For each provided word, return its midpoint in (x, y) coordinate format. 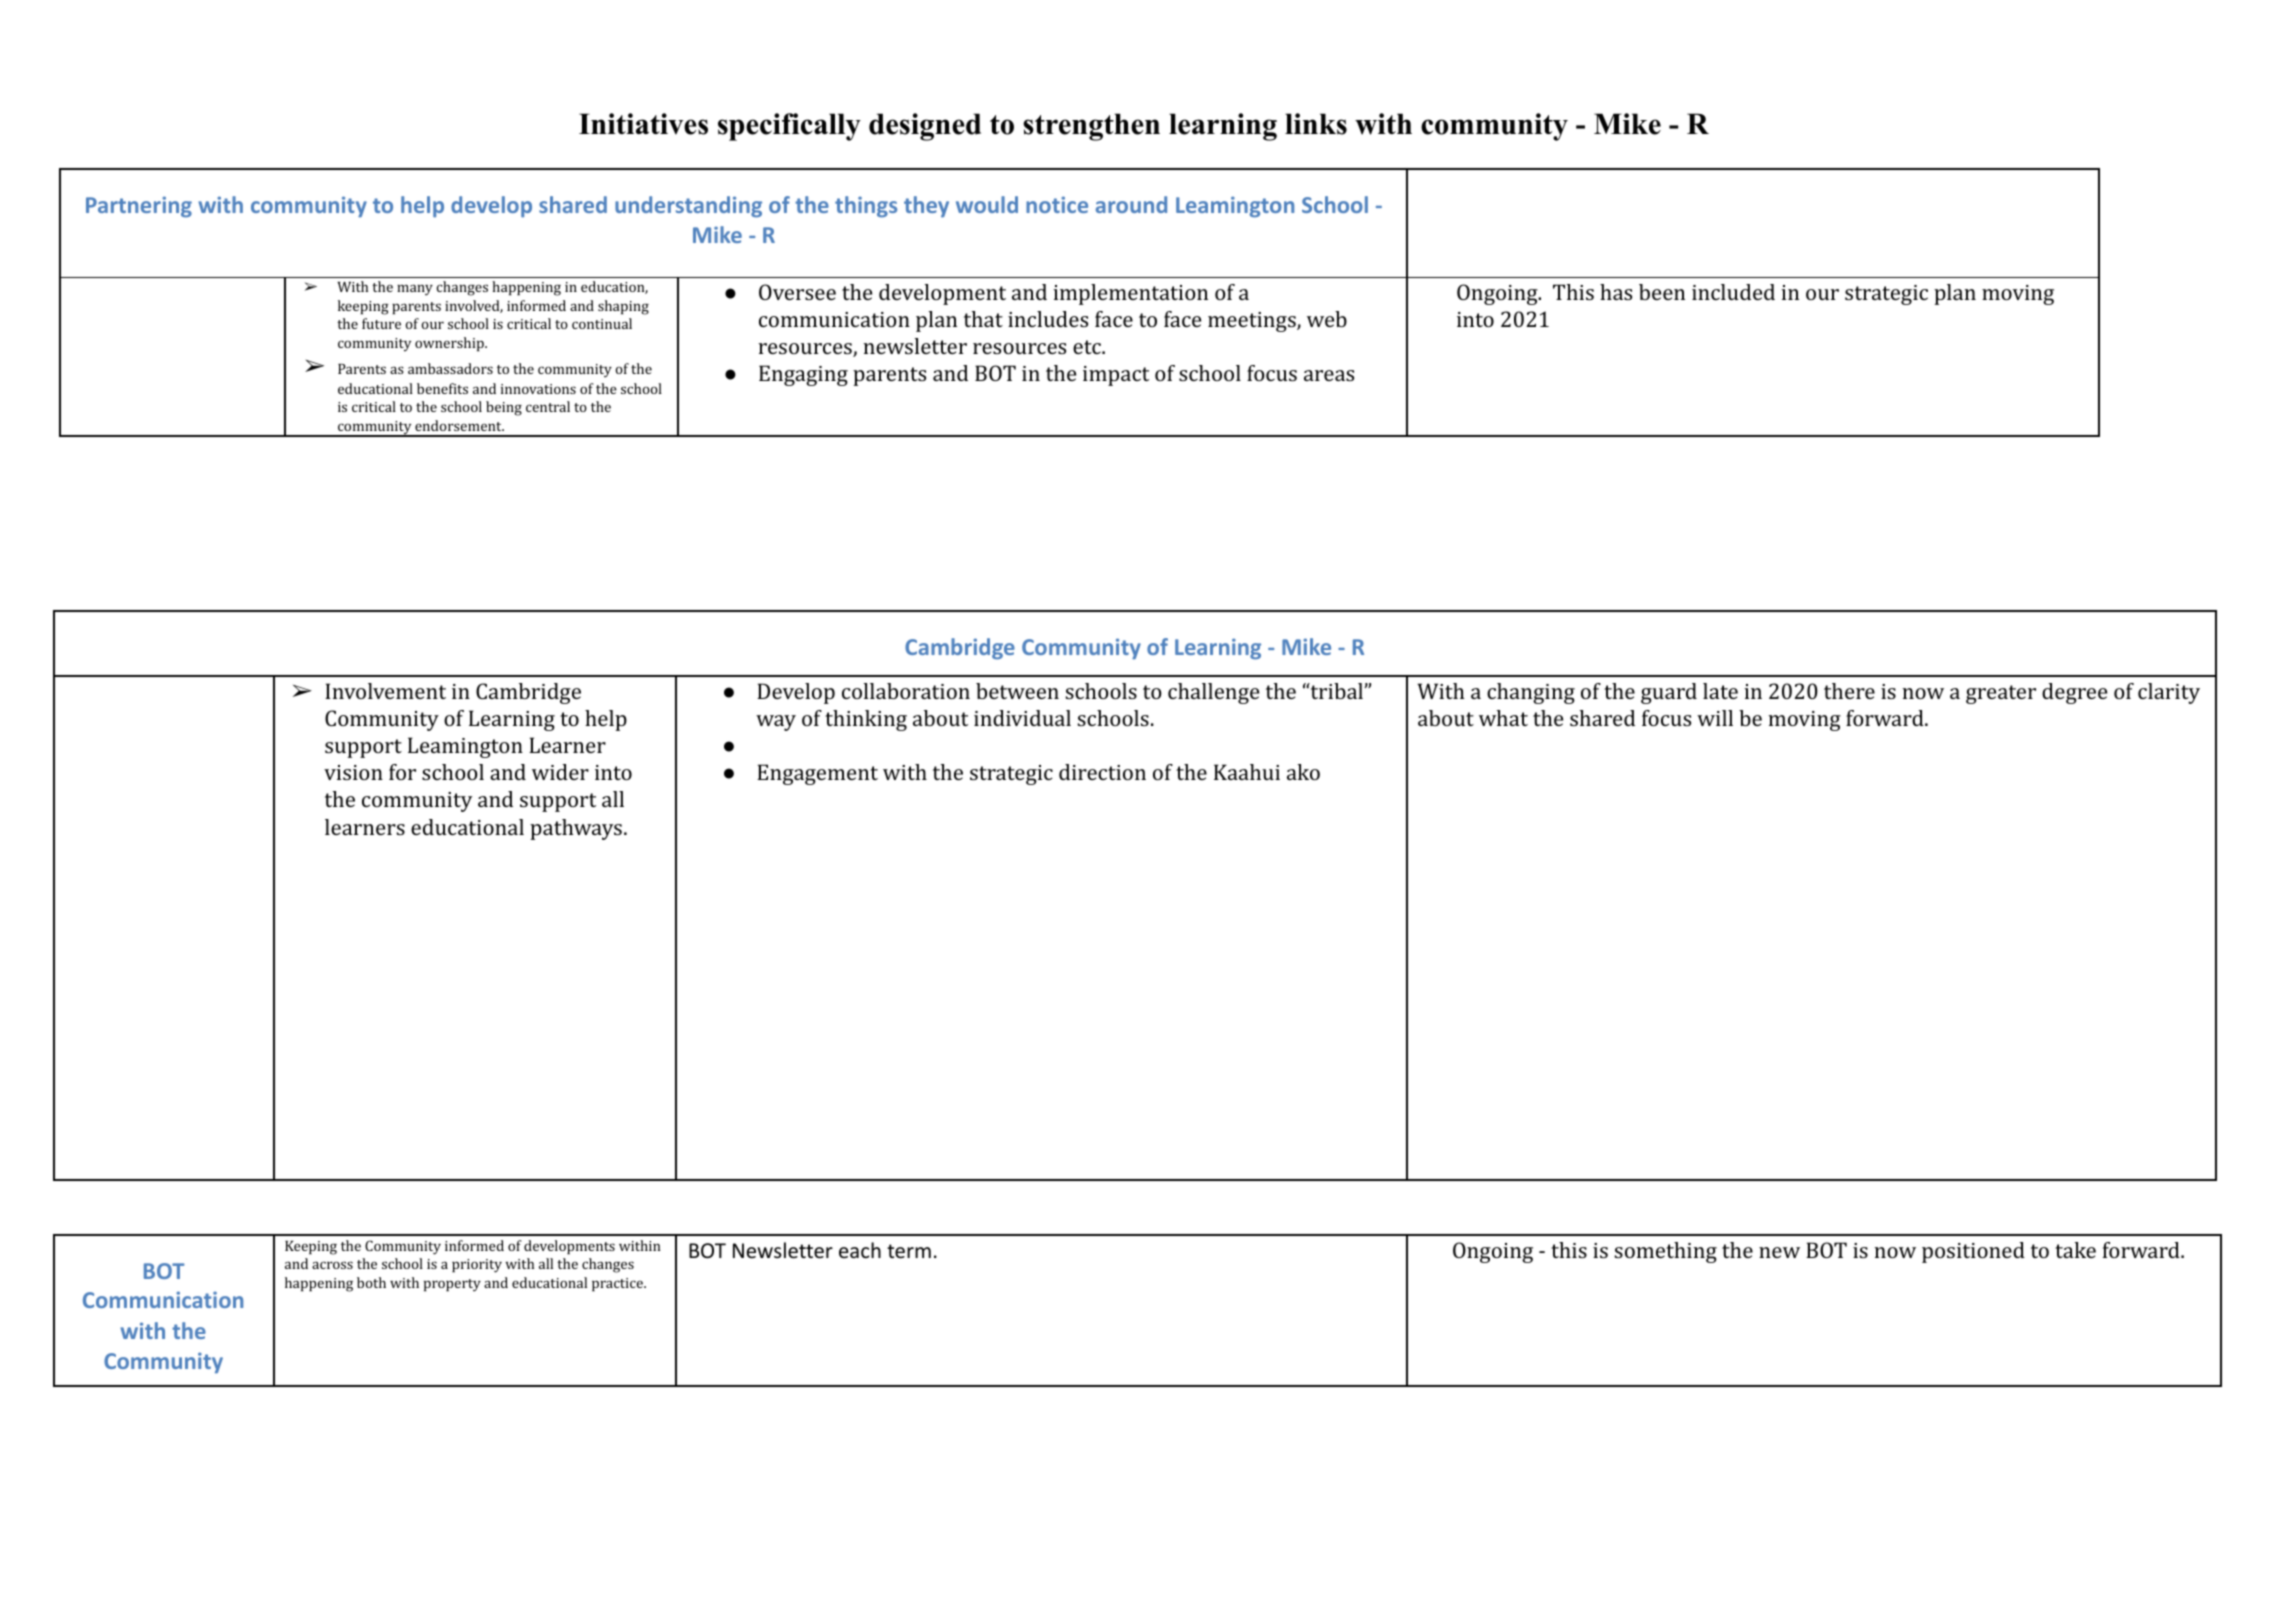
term (909, 1251)
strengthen (1091, 127)
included (1733, 292)
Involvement (385, 691)
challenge (1213, 693)
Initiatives (643, 124)
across (332, 1265)
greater (2001, 694)
